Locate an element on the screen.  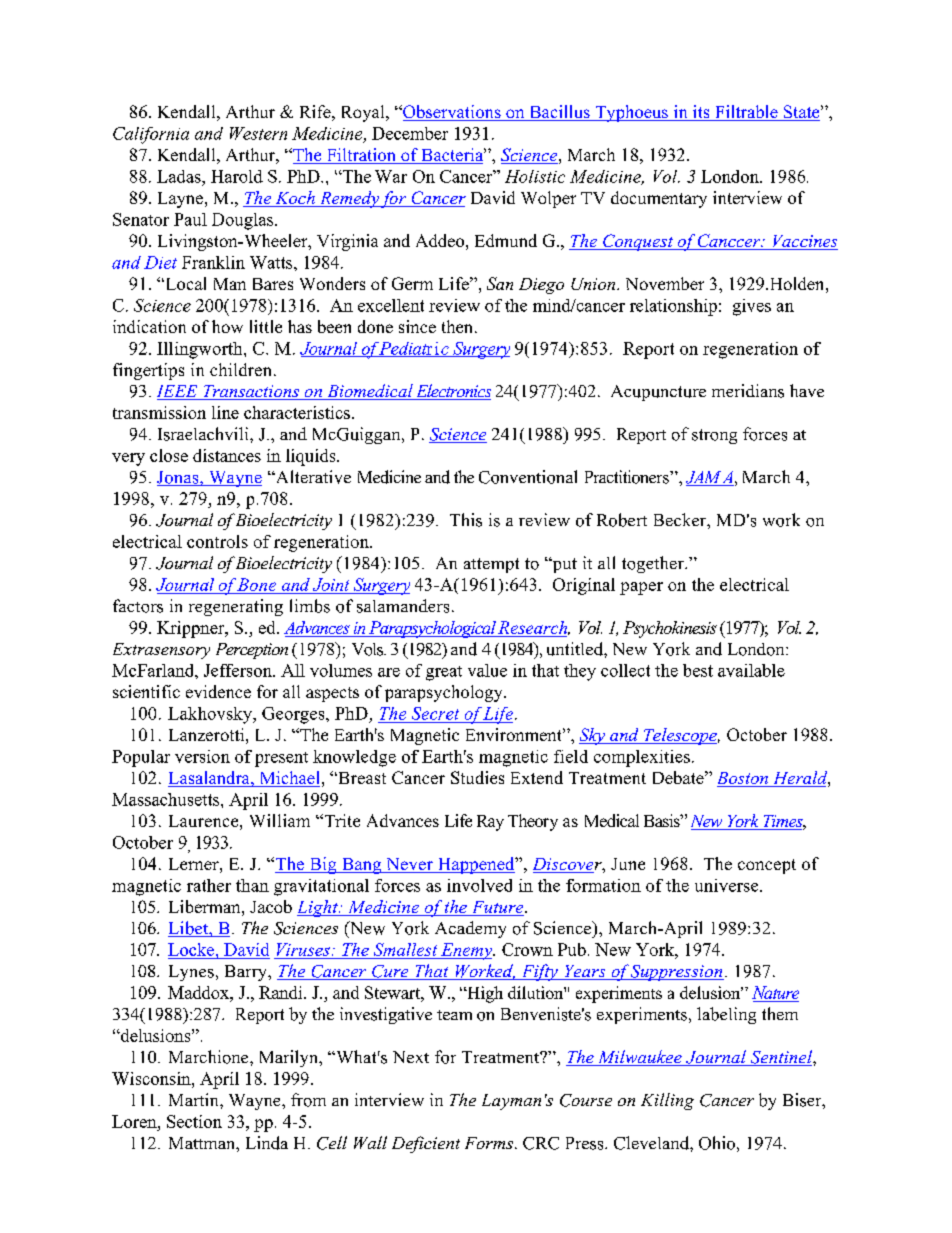
Section is located at coordinates (194, 1121).
